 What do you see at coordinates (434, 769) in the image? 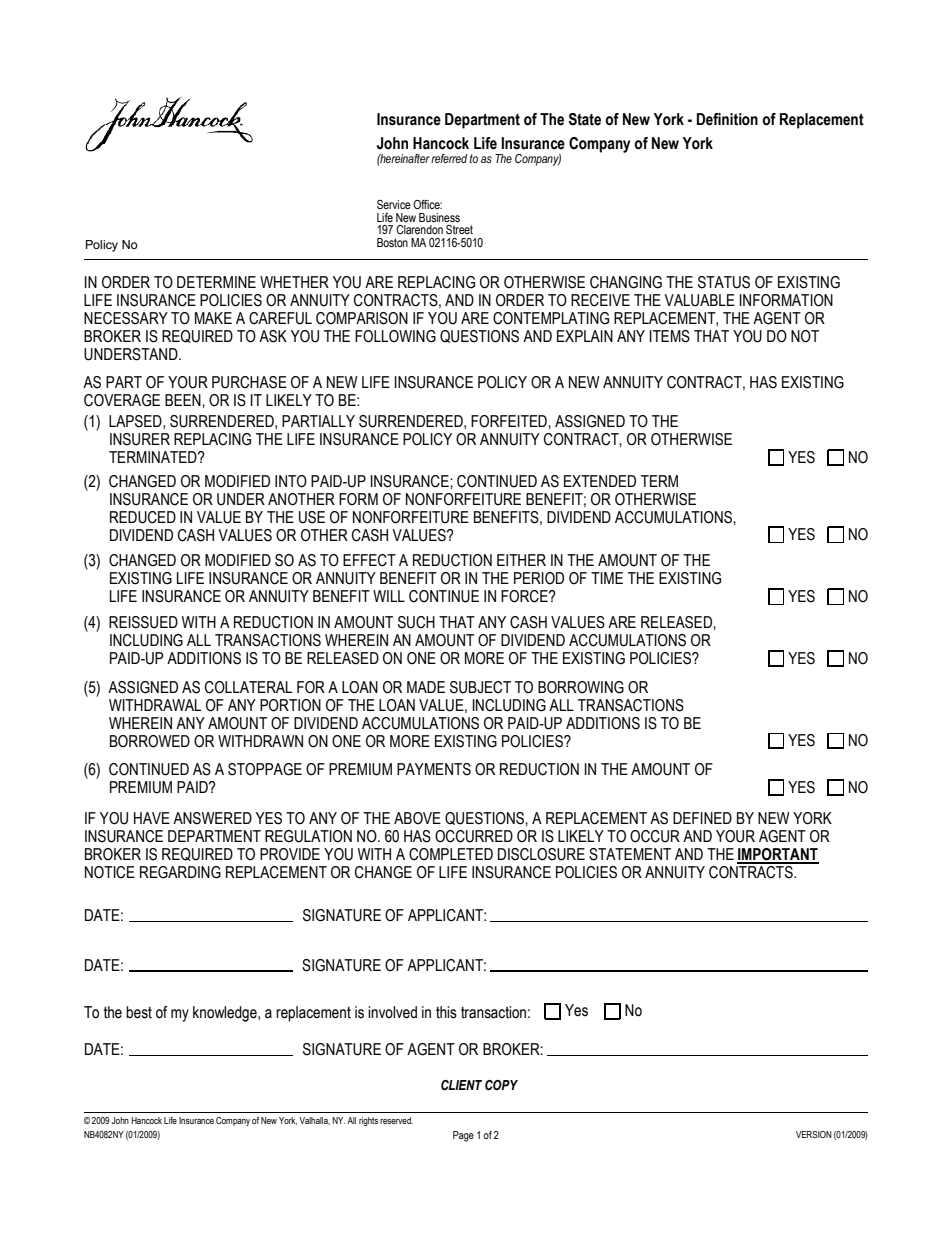
I see `PAYMENTS` at bounding box center [434, 769].
